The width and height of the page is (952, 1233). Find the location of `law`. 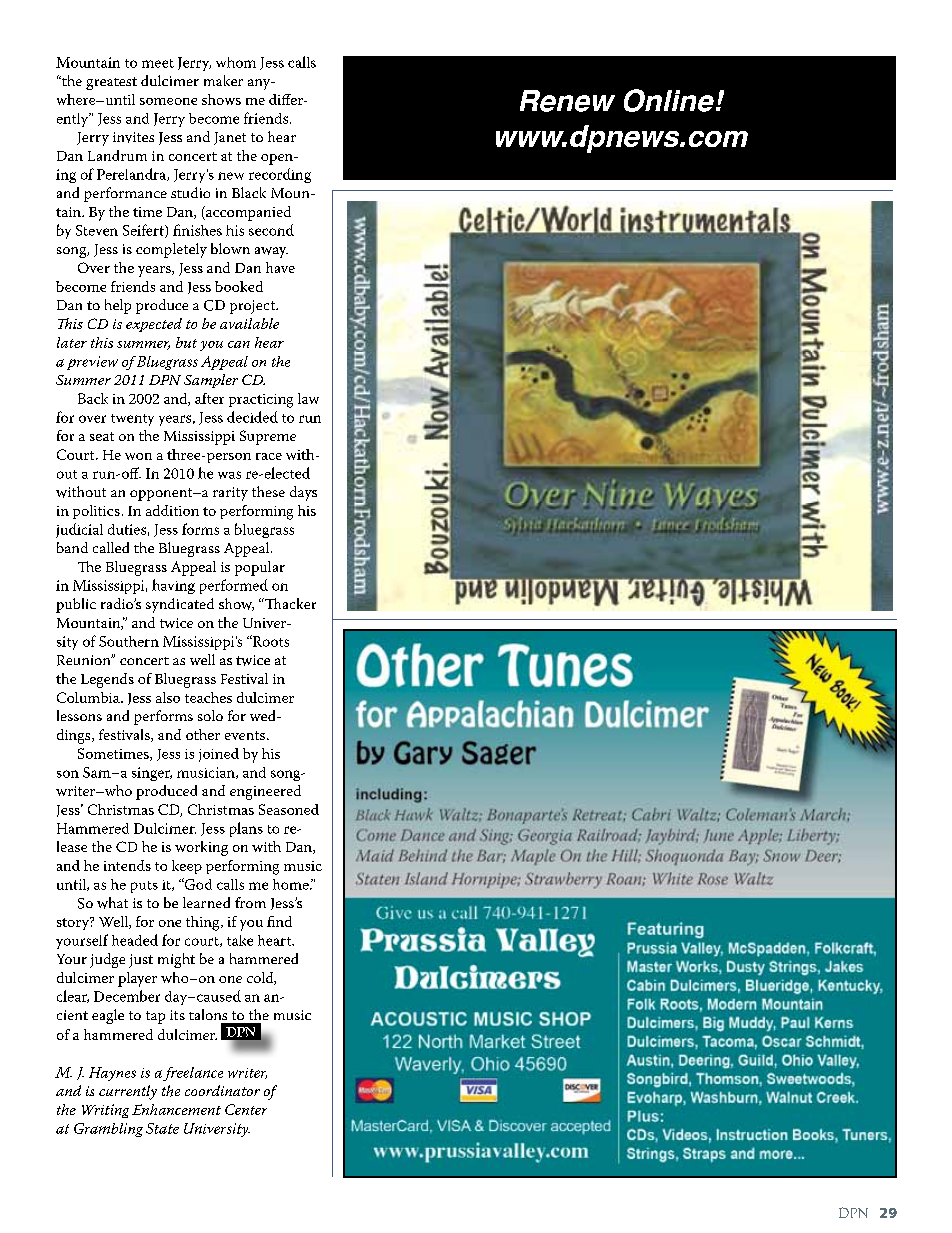

law is located at coordinates (308, 398).
